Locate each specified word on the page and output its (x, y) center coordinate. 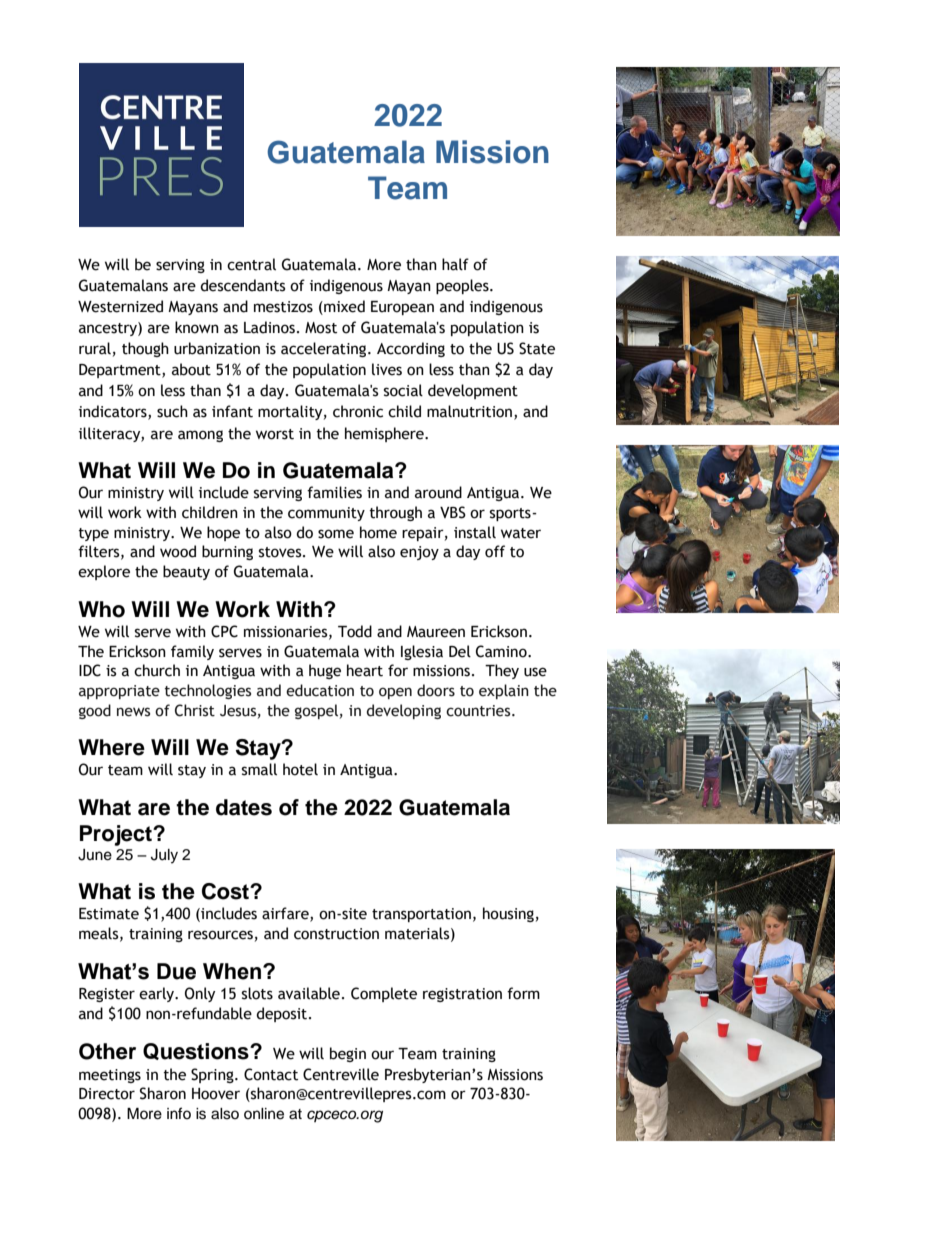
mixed (343, 306)
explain (504, 691)
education (320, 690)
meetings (110, 1076)
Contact (271, 1074)
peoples (463, 286)
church (157, 670)
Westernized (120, 306)
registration (462, 995)
